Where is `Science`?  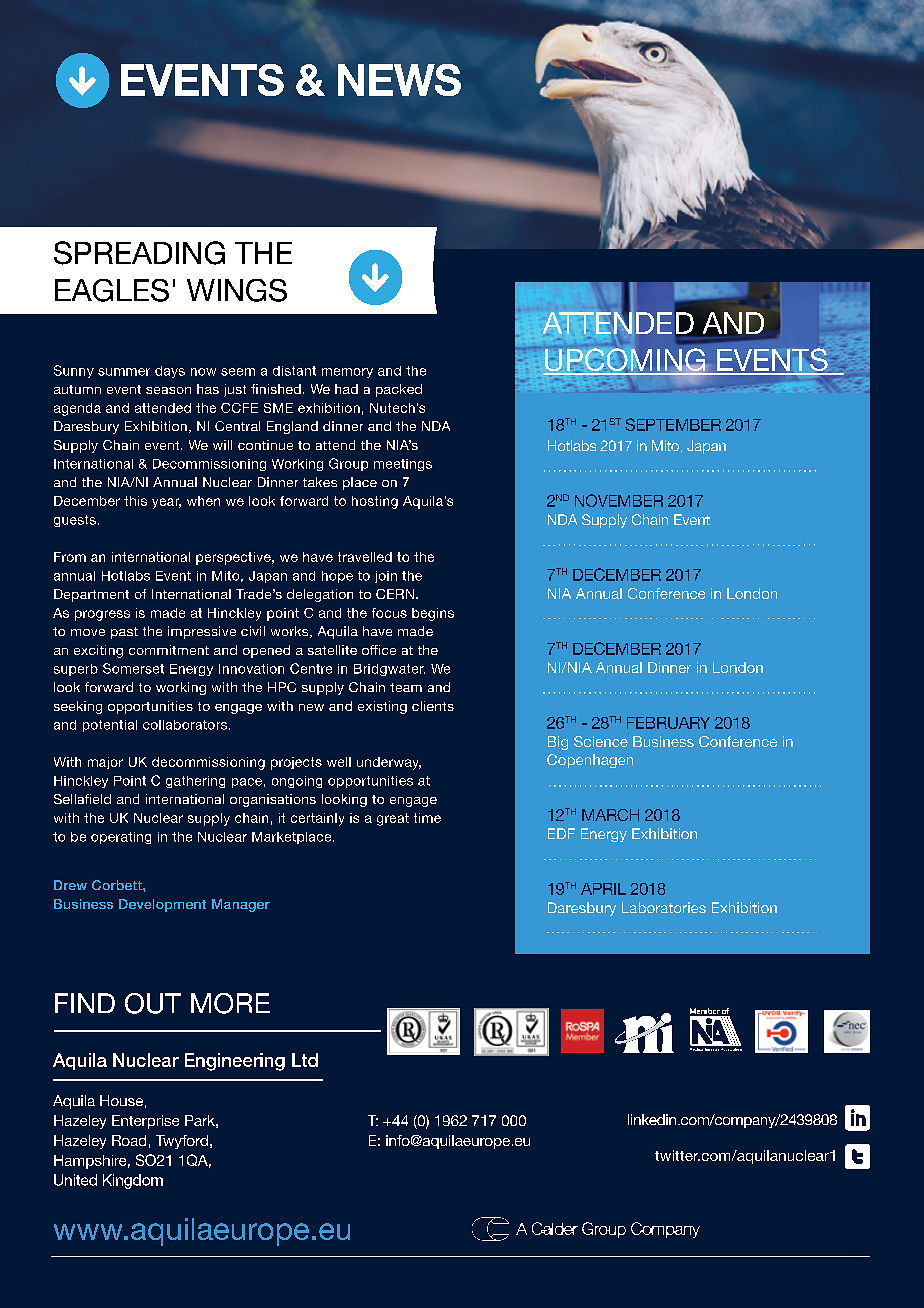 Science is located at coordinates (601, 741).
